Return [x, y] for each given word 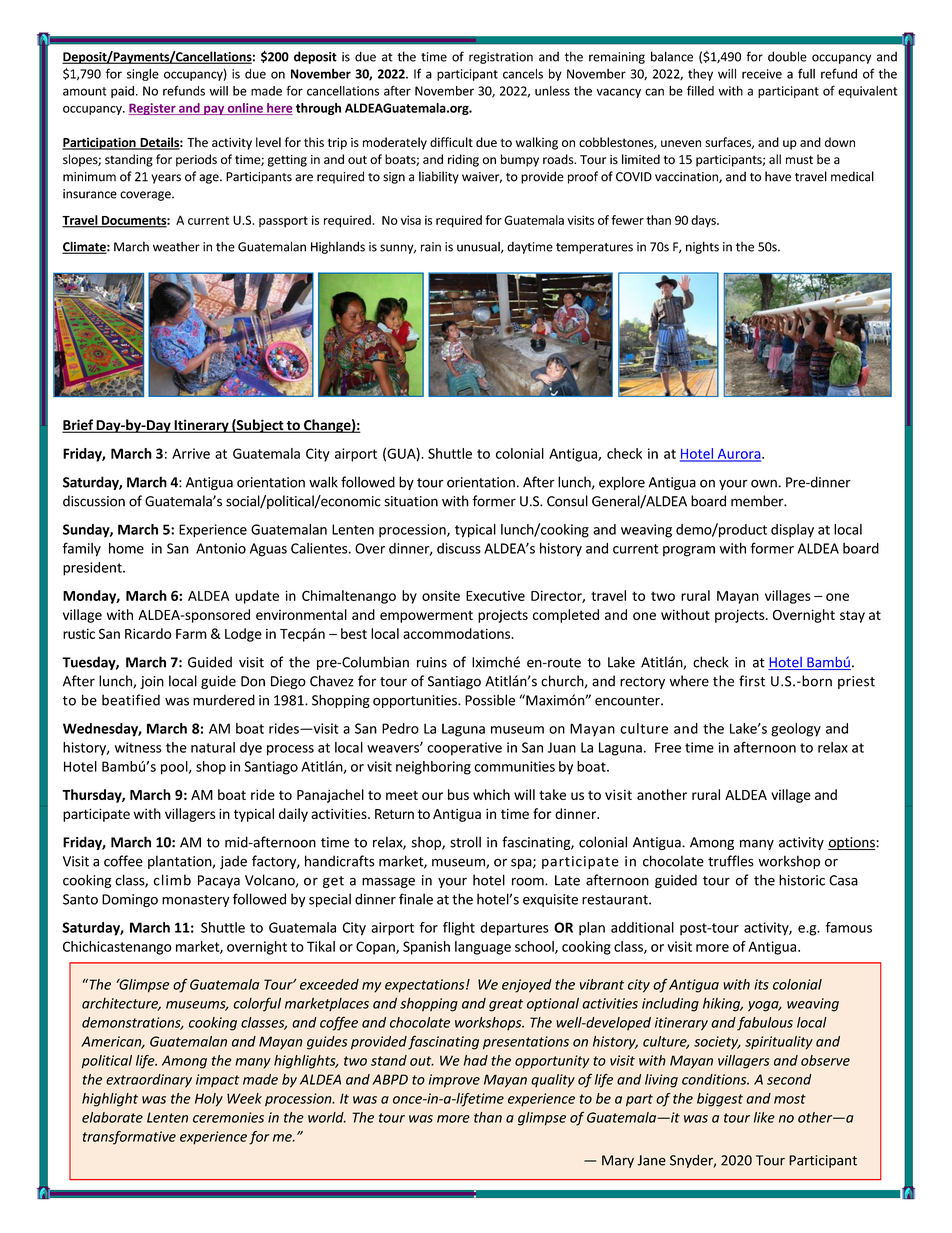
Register [153, 109]
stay [852, 616]
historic [802, 880]
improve [454, 1081]
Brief [78, 426]
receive [762, 74]
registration [501, 58]
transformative [129, 1138]
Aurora [739, 455]
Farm [191, 634]
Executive [495, 595]
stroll [465, 842]
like [764, 1117]
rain [431, 247]
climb [172, 880]
